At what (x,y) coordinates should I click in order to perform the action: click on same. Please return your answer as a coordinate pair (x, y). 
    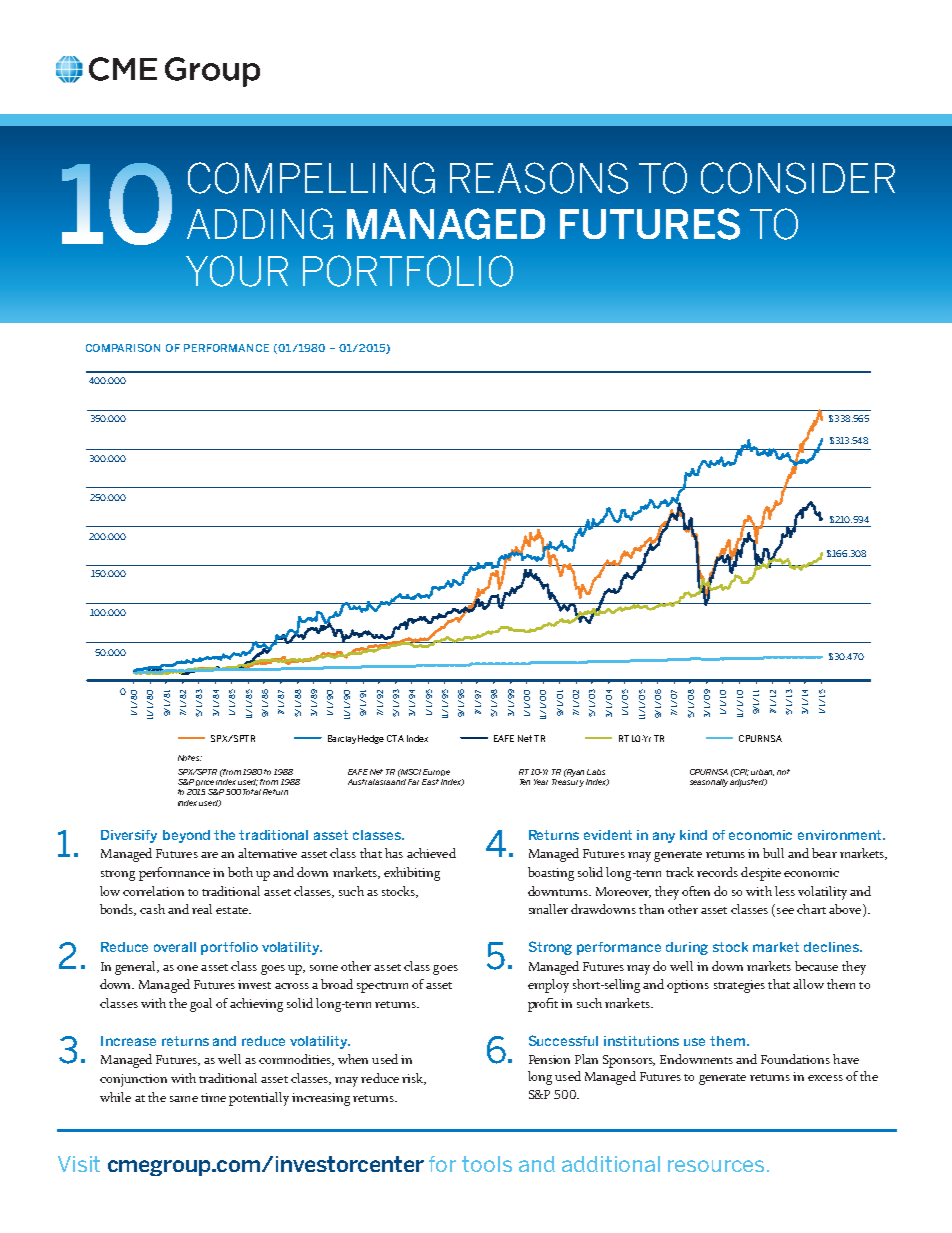
    Looking at the image, I should click on (184, 1099).
